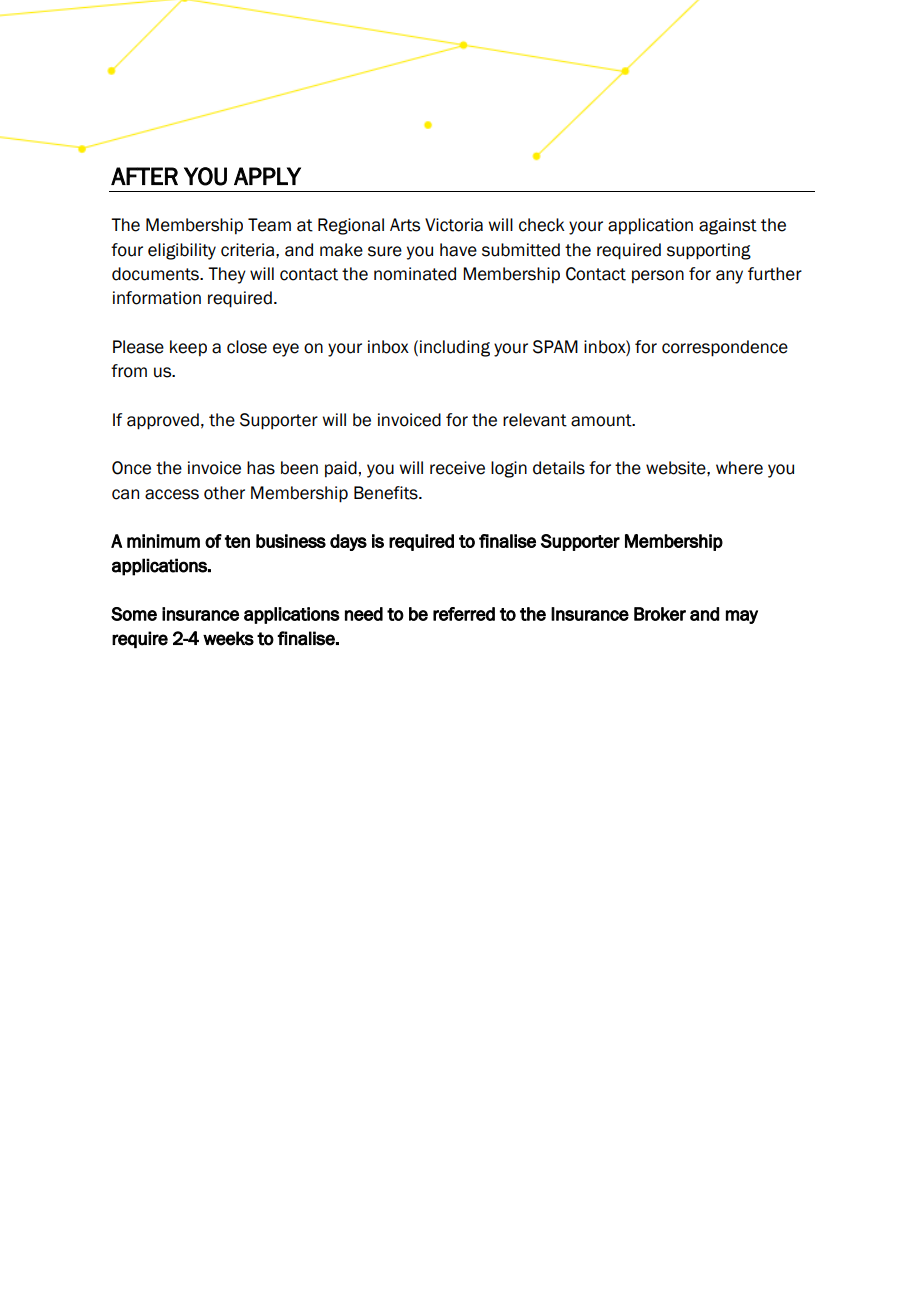  I want to click on referred, so click(464, 614).
